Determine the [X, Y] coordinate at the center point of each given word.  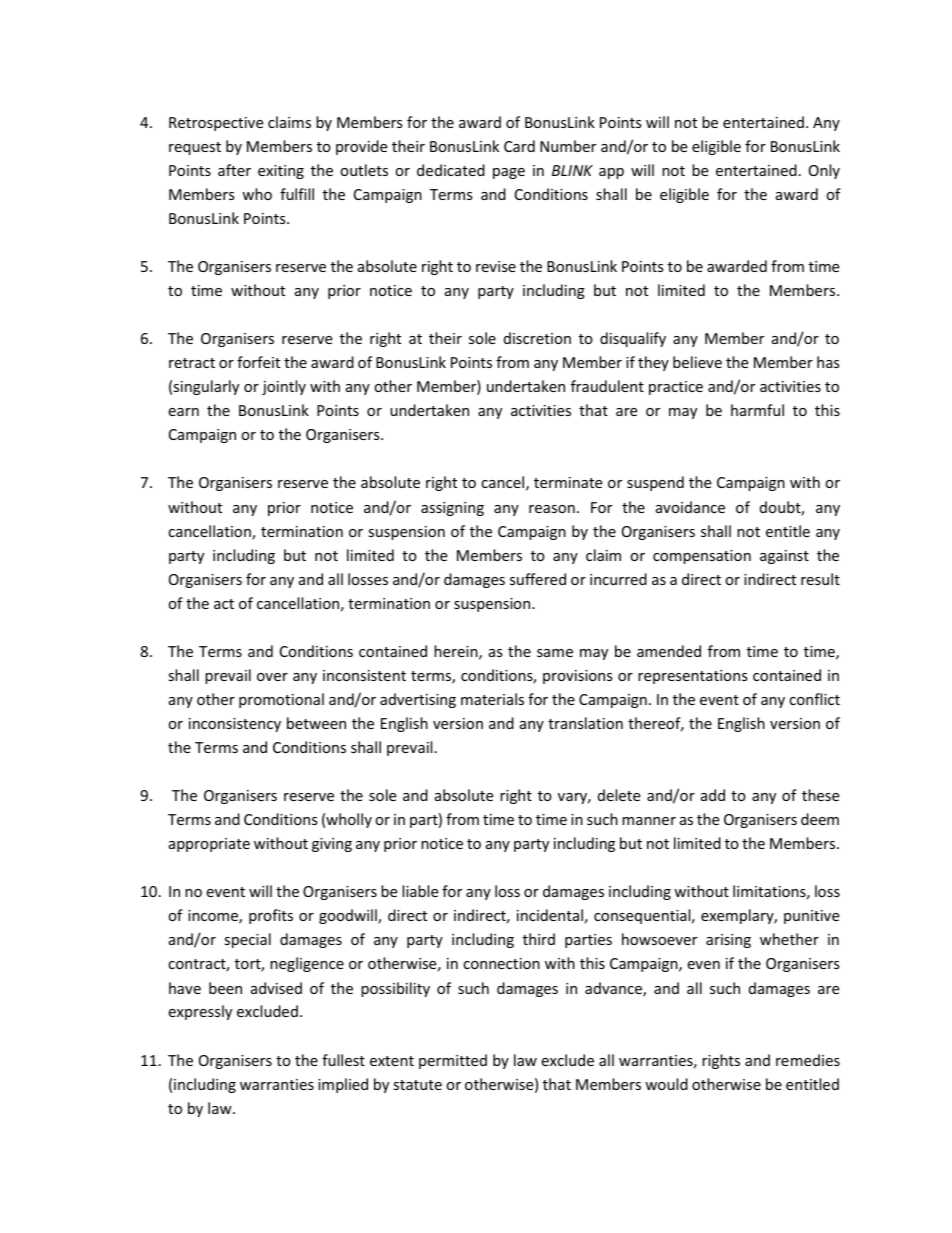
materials [492, 699]
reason [552, 509]
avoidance [690, 507]
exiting [281, 172]
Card [519, 146]
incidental [550, 915]
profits [271, 916]
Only [824, 171]
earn [183, 412]
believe [697, 362]
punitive [811, 917]
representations [693, 677]
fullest [343, 1060]
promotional [281, 700]
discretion [537, 338]
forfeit [258, 362]
